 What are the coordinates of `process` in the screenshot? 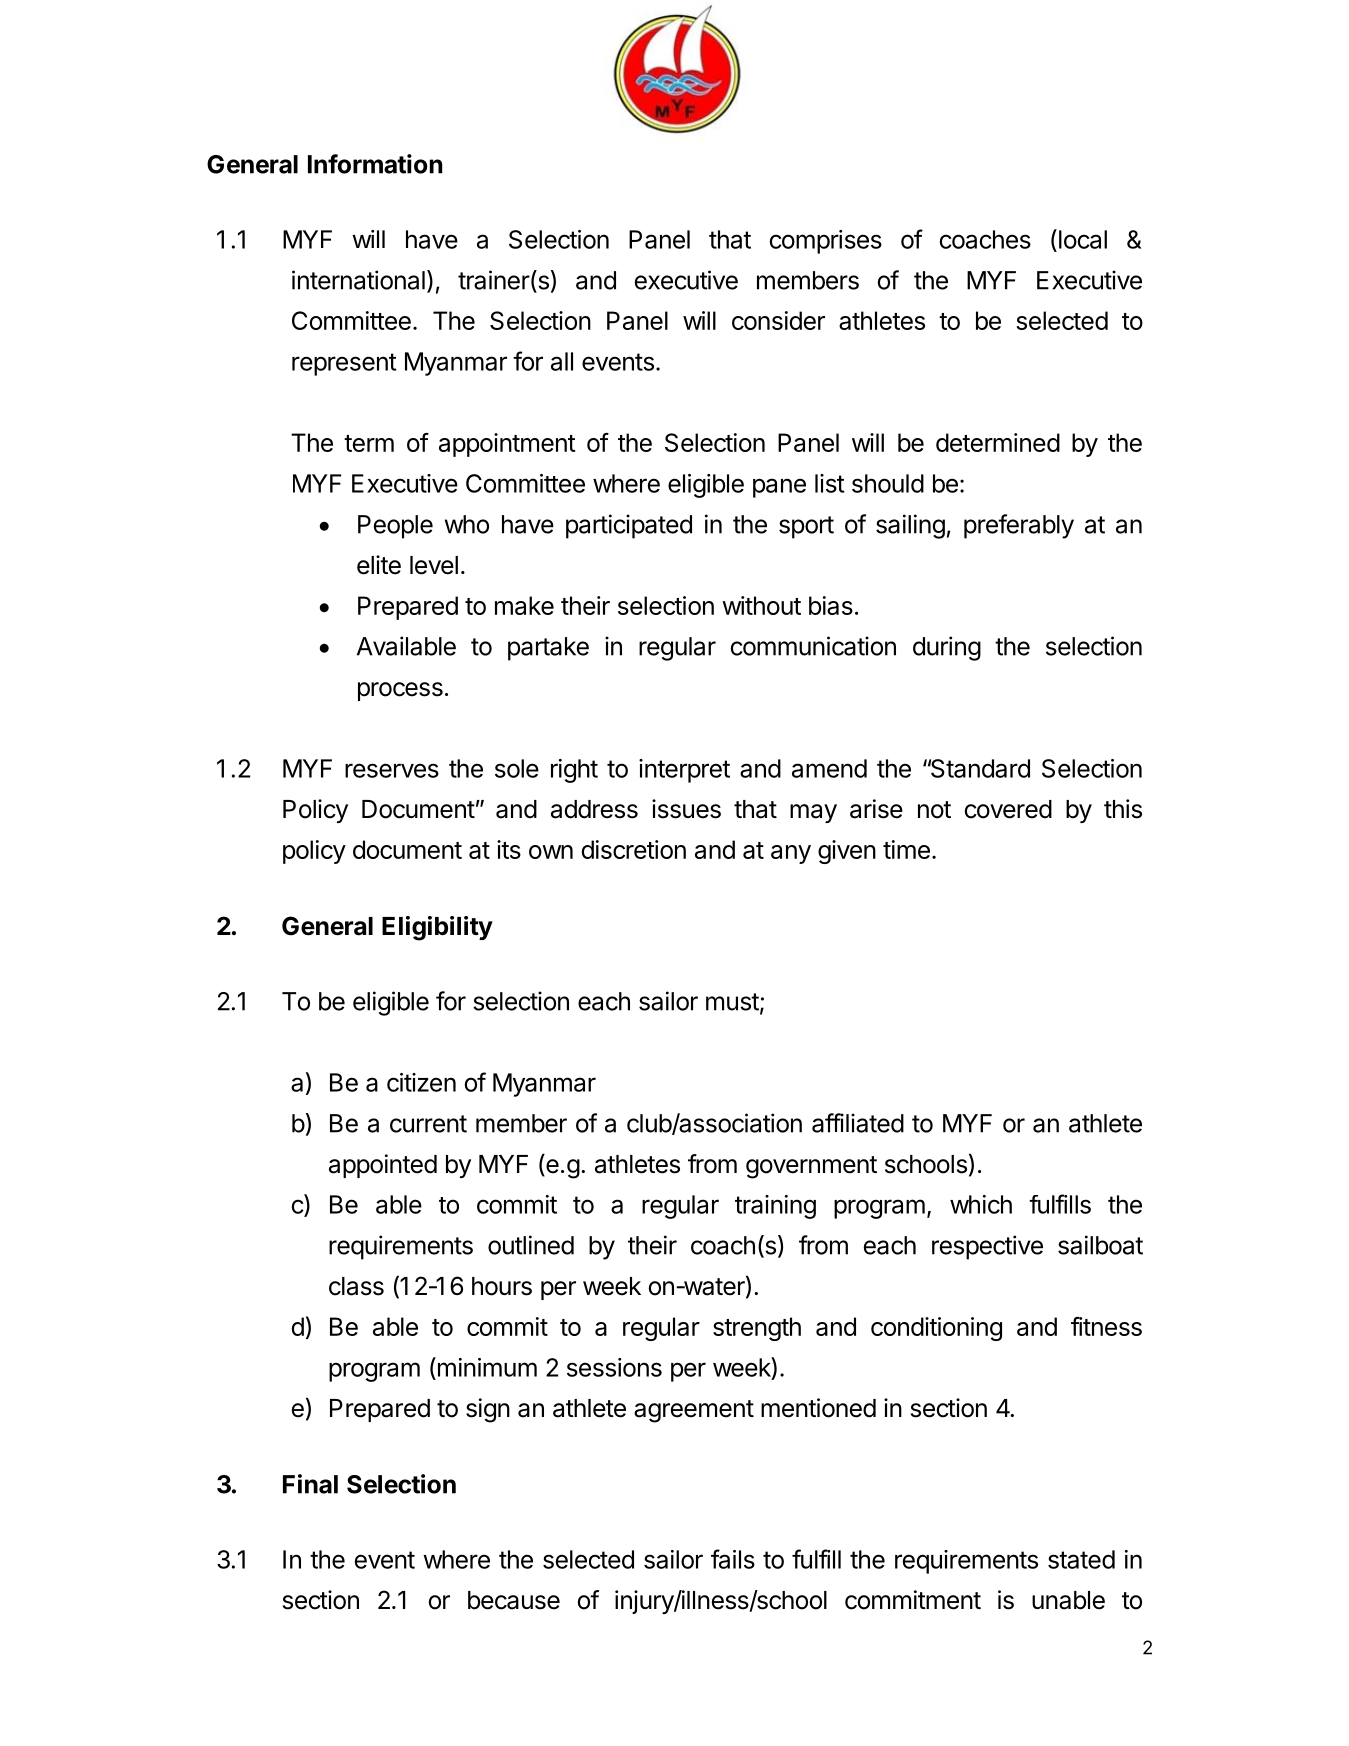 It's located at (400, 691).
